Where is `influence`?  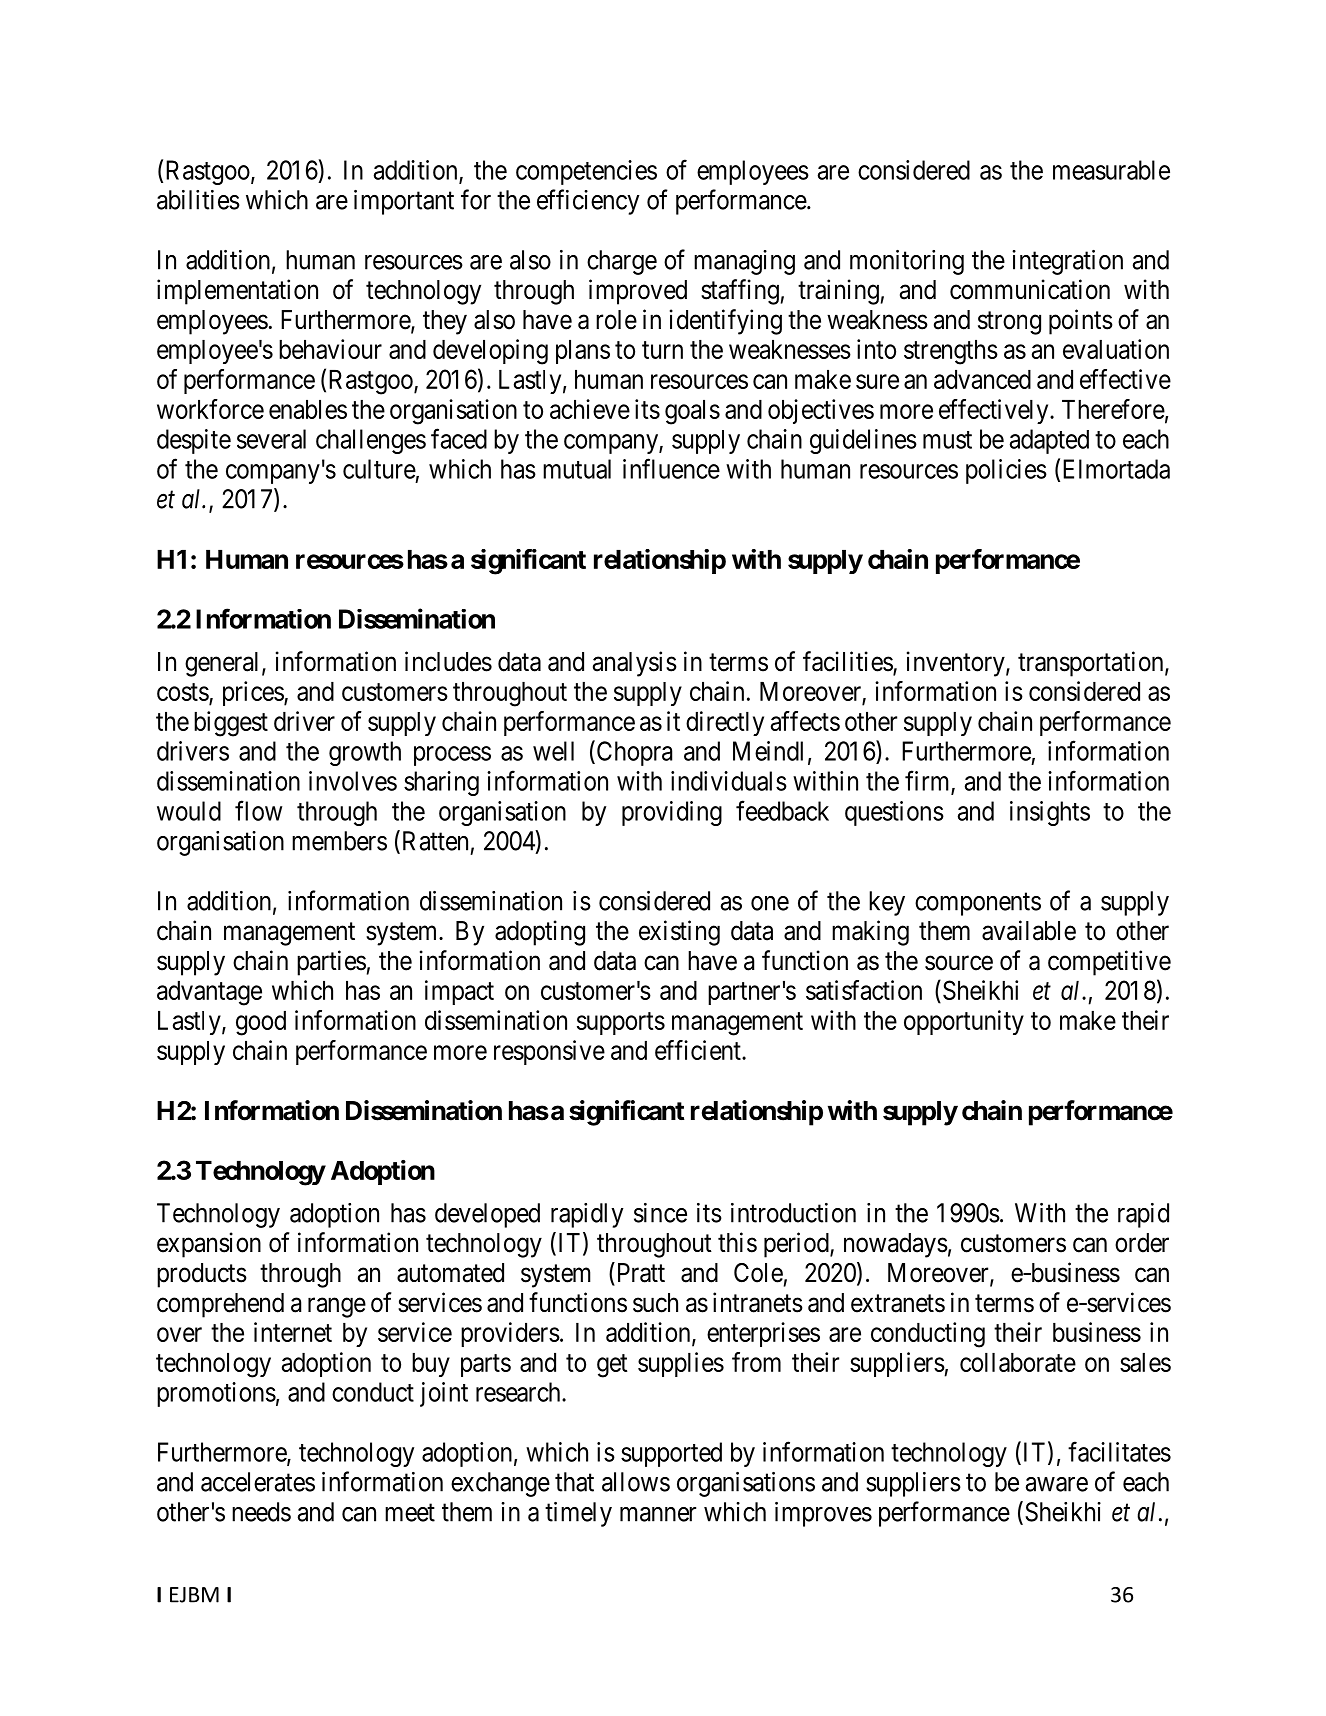 influence is located at coordinates (671, 468).
